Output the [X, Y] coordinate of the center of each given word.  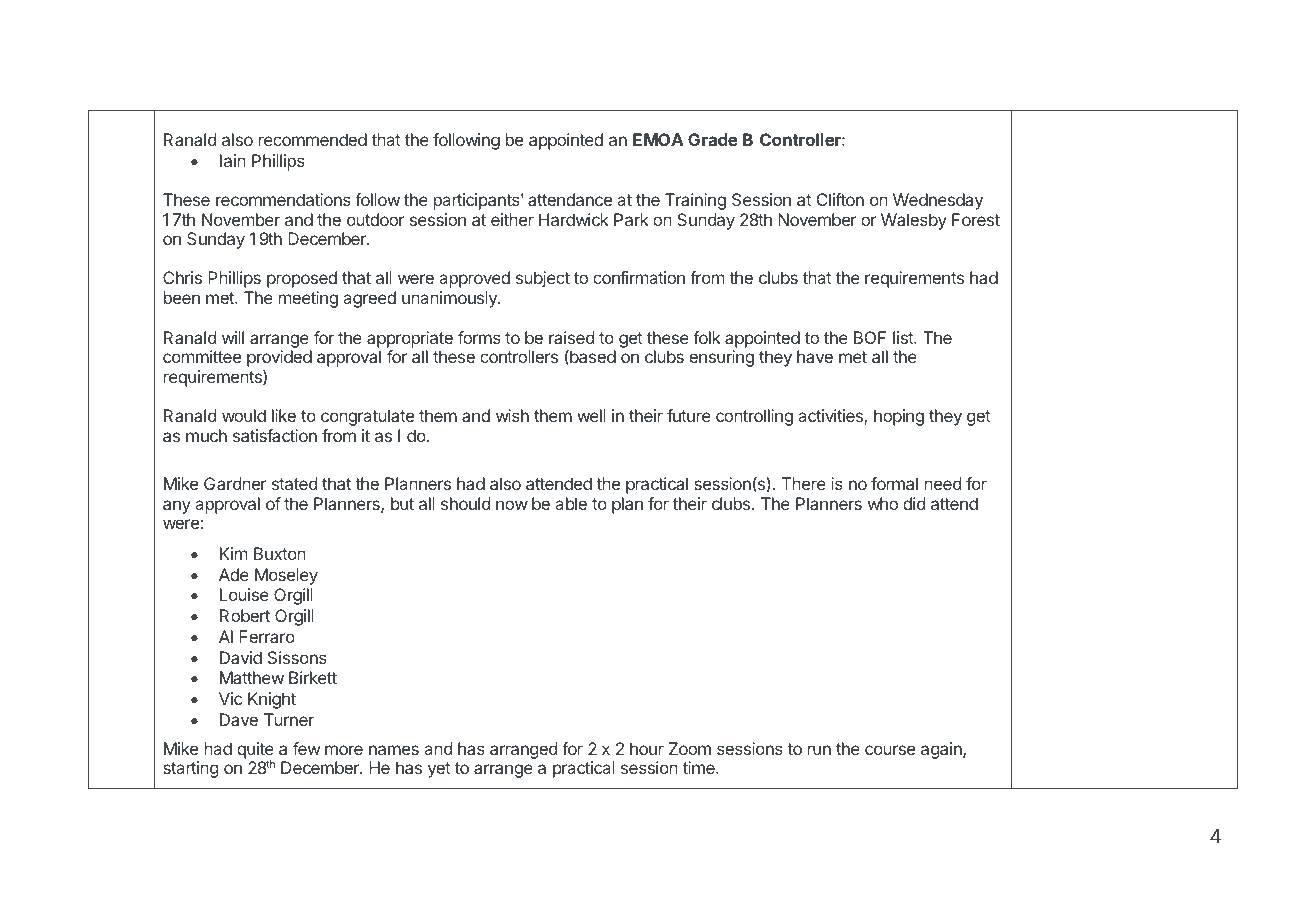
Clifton [840, 199]
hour [647, 748]
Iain [233, 160]
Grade [713, 139]
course [890, 750]
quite [255, 751]
